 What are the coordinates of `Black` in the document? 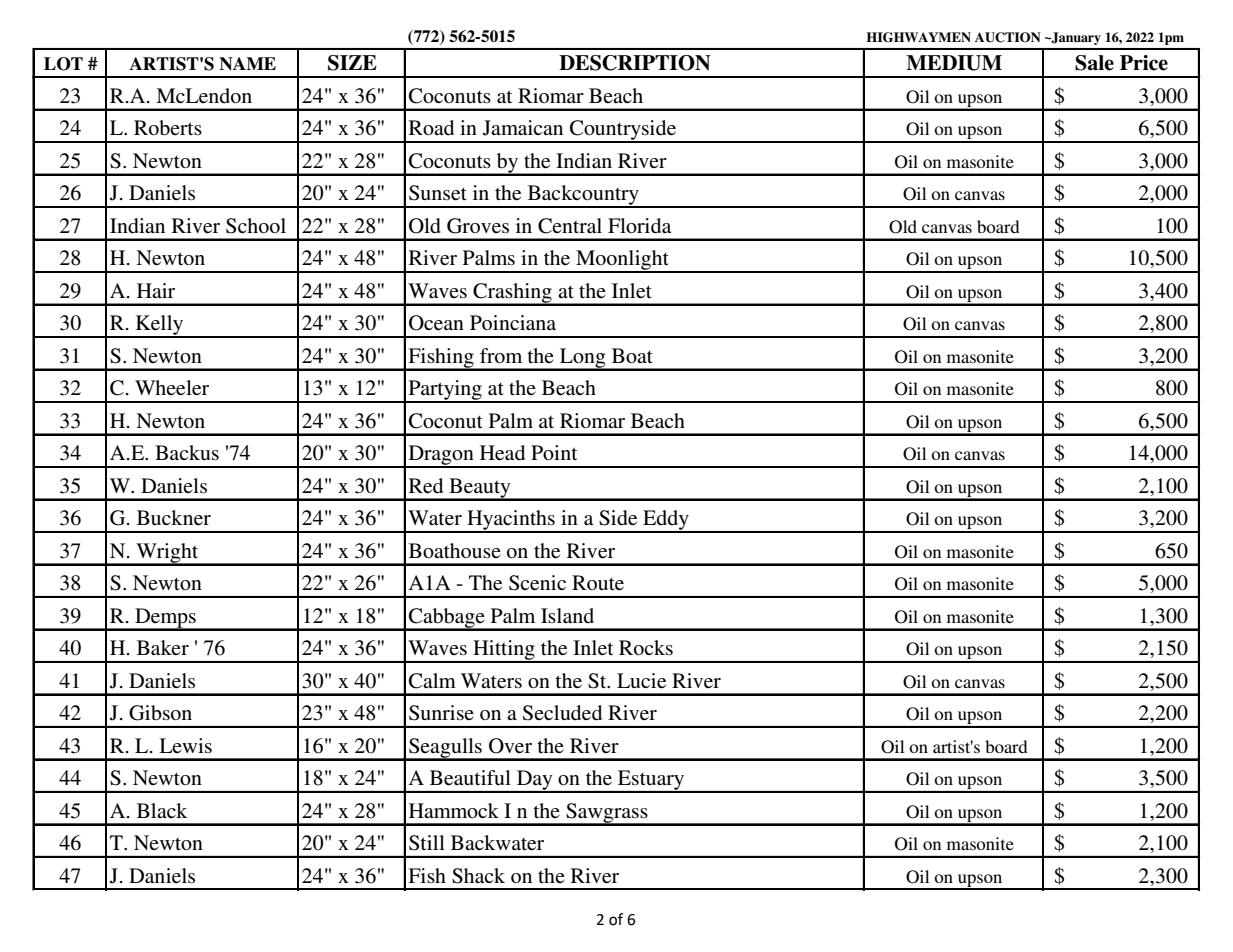 It's located at (162, 810).
